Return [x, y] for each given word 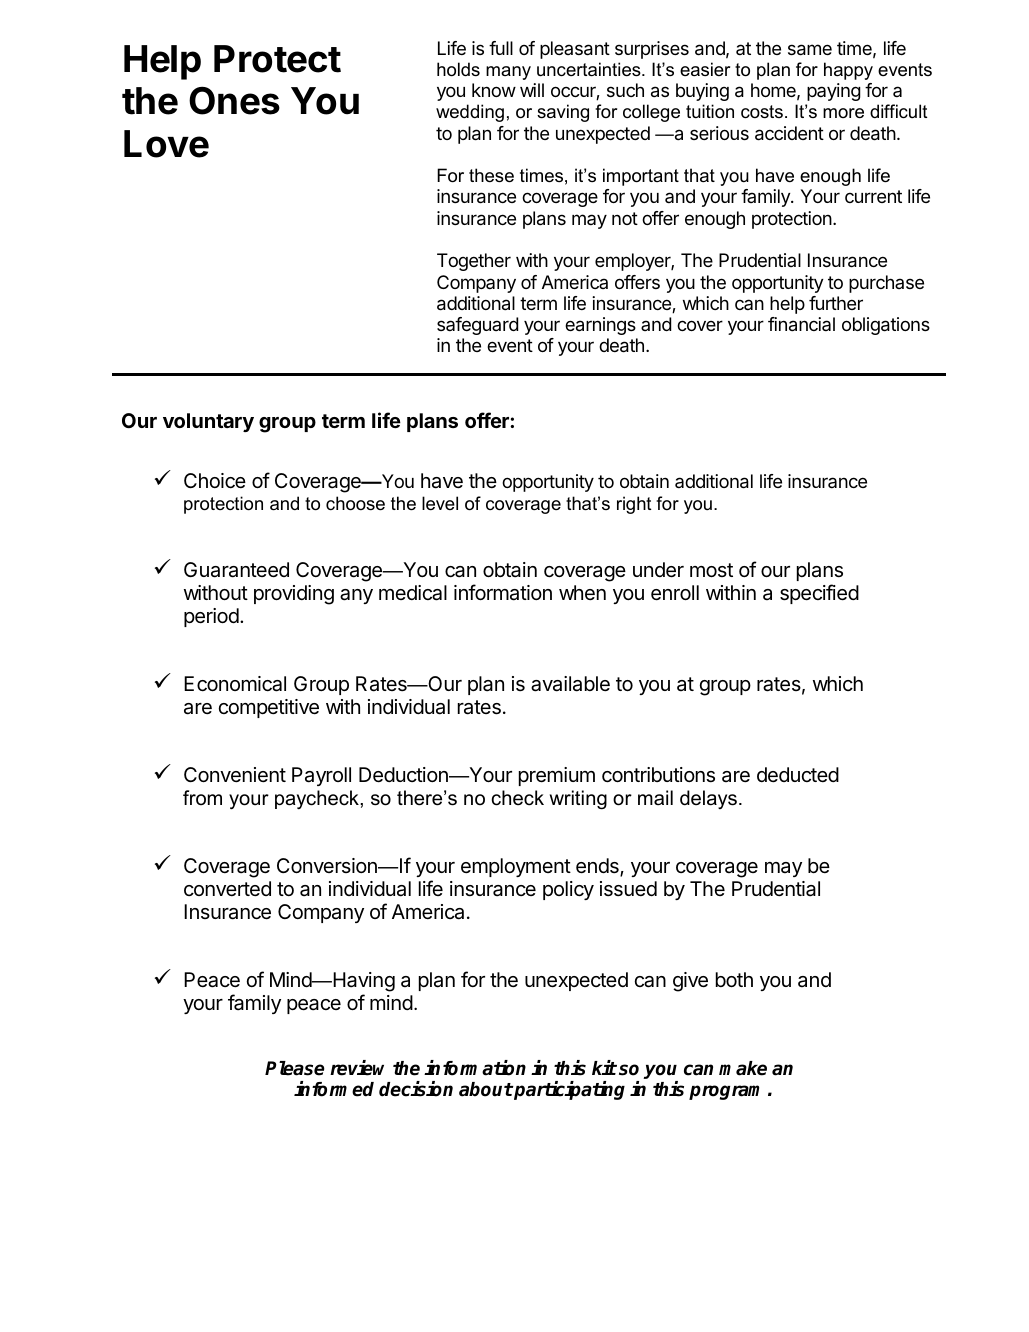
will [532, 90]
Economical [235, 684]
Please [295, 1068]
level [440, 503]
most [711, 570]
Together [474, 262]
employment [516, 867]
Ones [234, 100]
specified [819, 594]
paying [834, 92]
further [836, 303]
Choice [215, 481]
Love [166, 144]
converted [227, 888]
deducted [798, 774]
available [570, 684]
